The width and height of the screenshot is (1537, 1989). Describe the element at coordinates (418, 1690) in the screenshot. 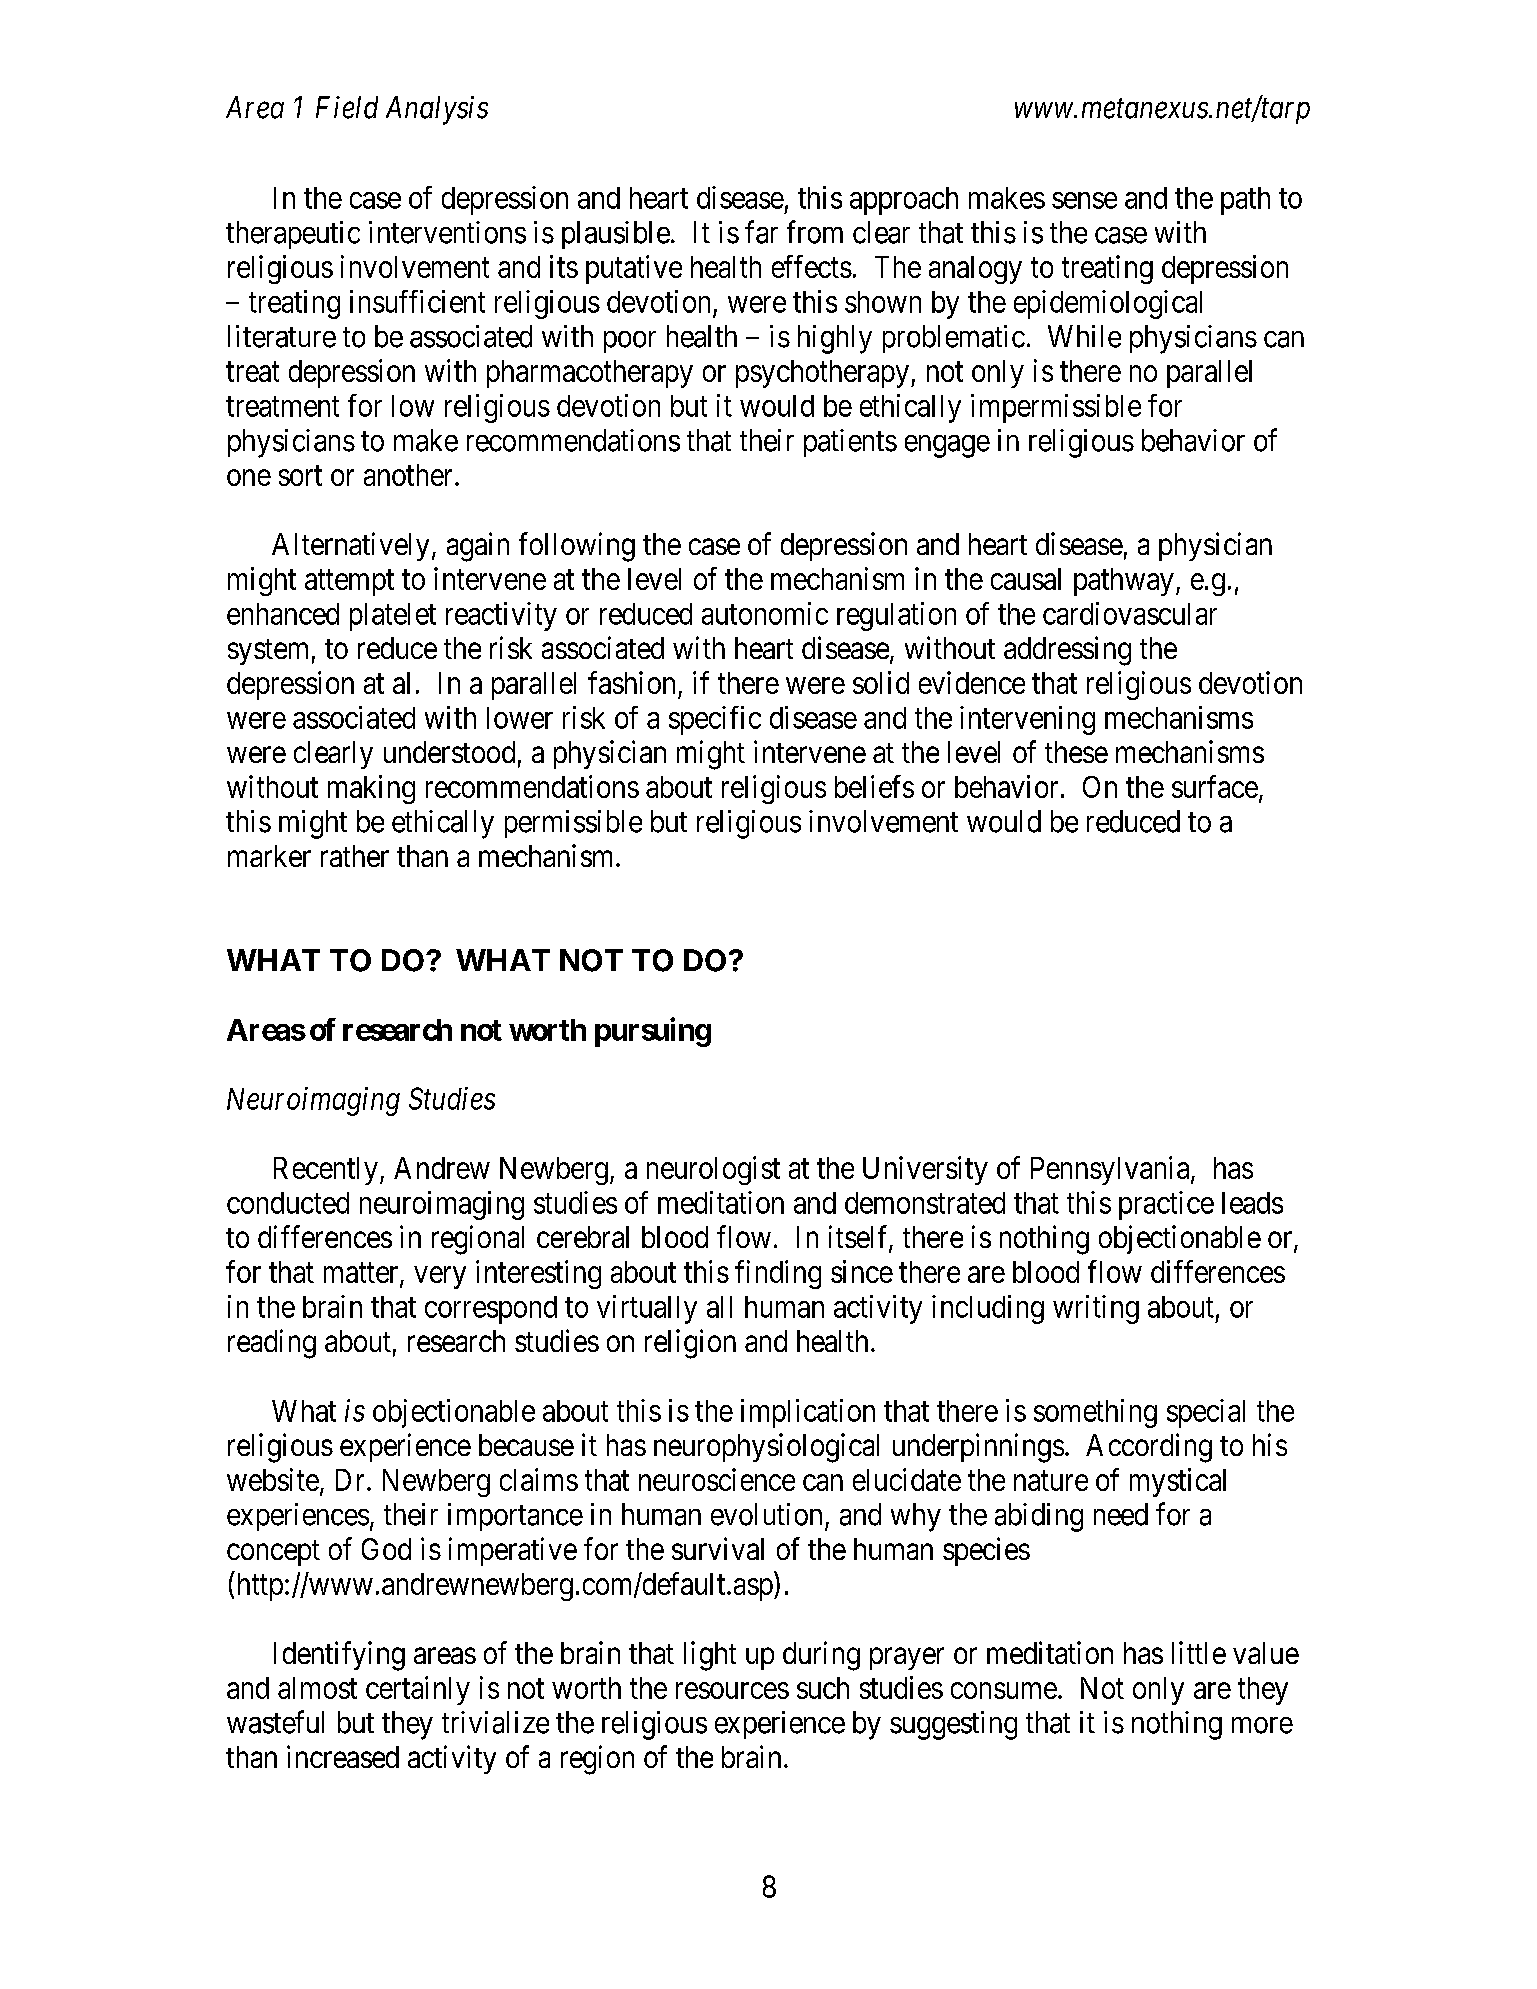

I see `certainly` at that location.
